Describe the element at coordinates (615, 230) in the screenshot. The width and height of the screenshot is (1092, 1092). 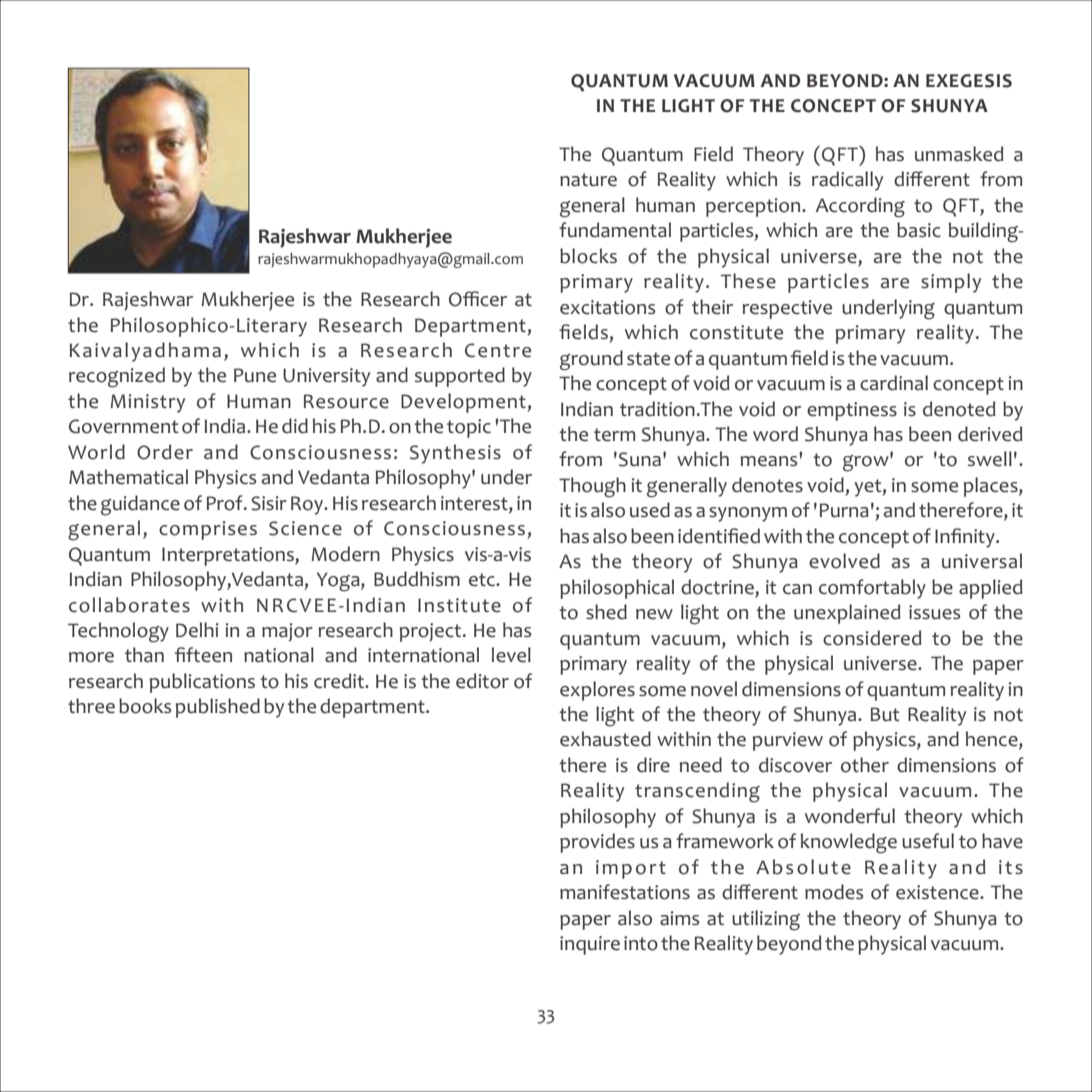
I see `fundamental` at that location.
